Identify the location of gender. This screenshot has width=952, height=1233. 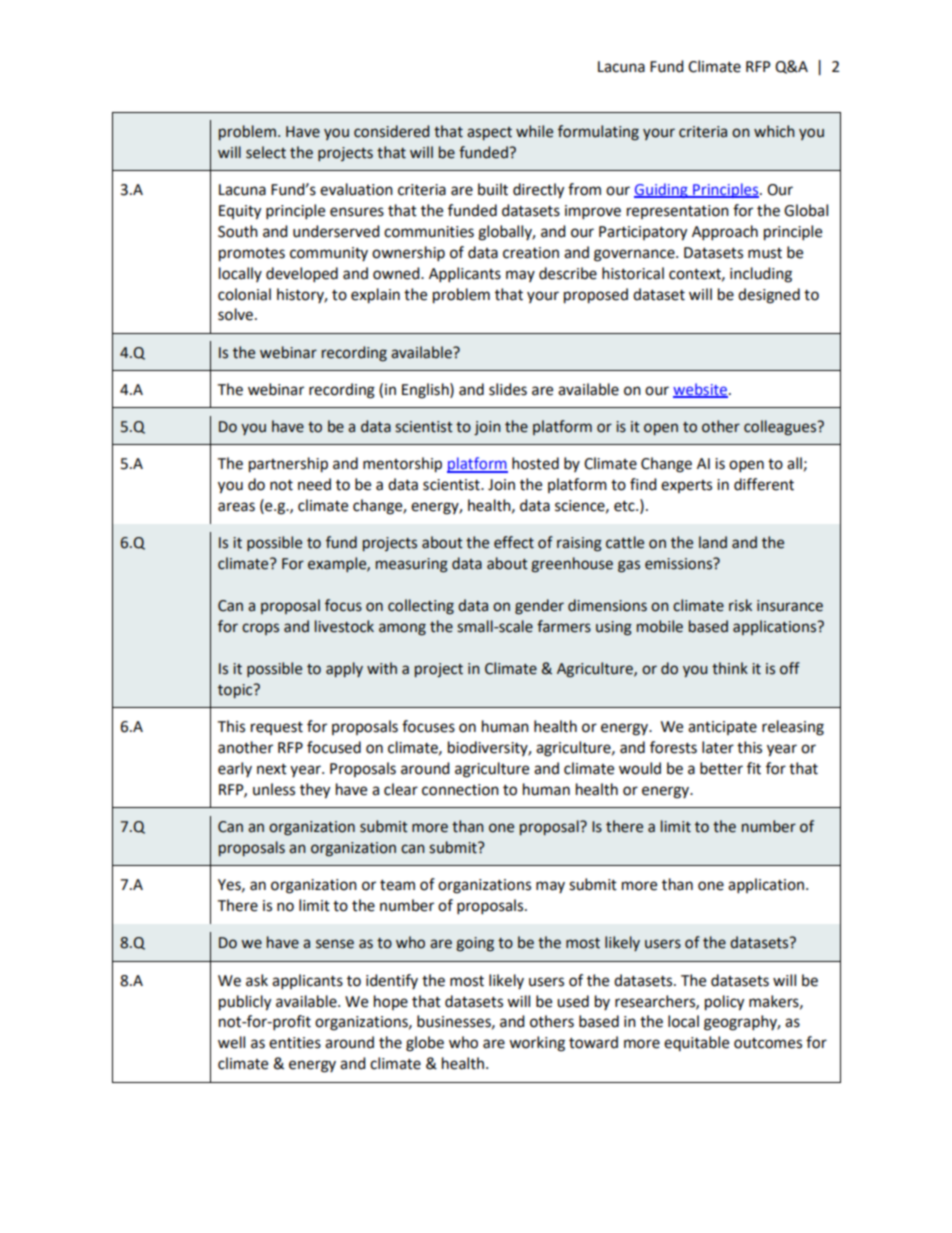
(539, 607).
